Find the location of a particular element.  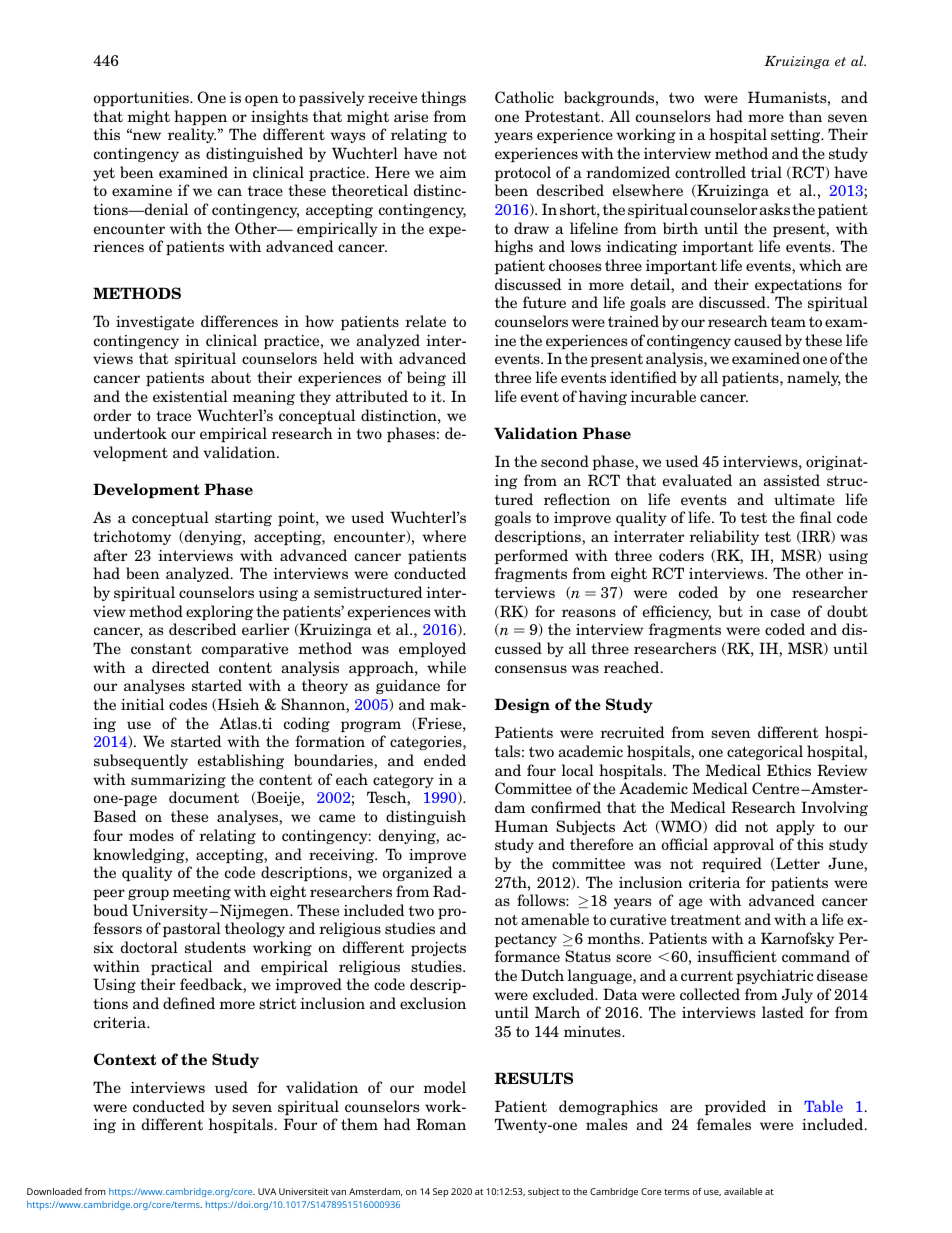

arise is located at coordinates (411, 116).
